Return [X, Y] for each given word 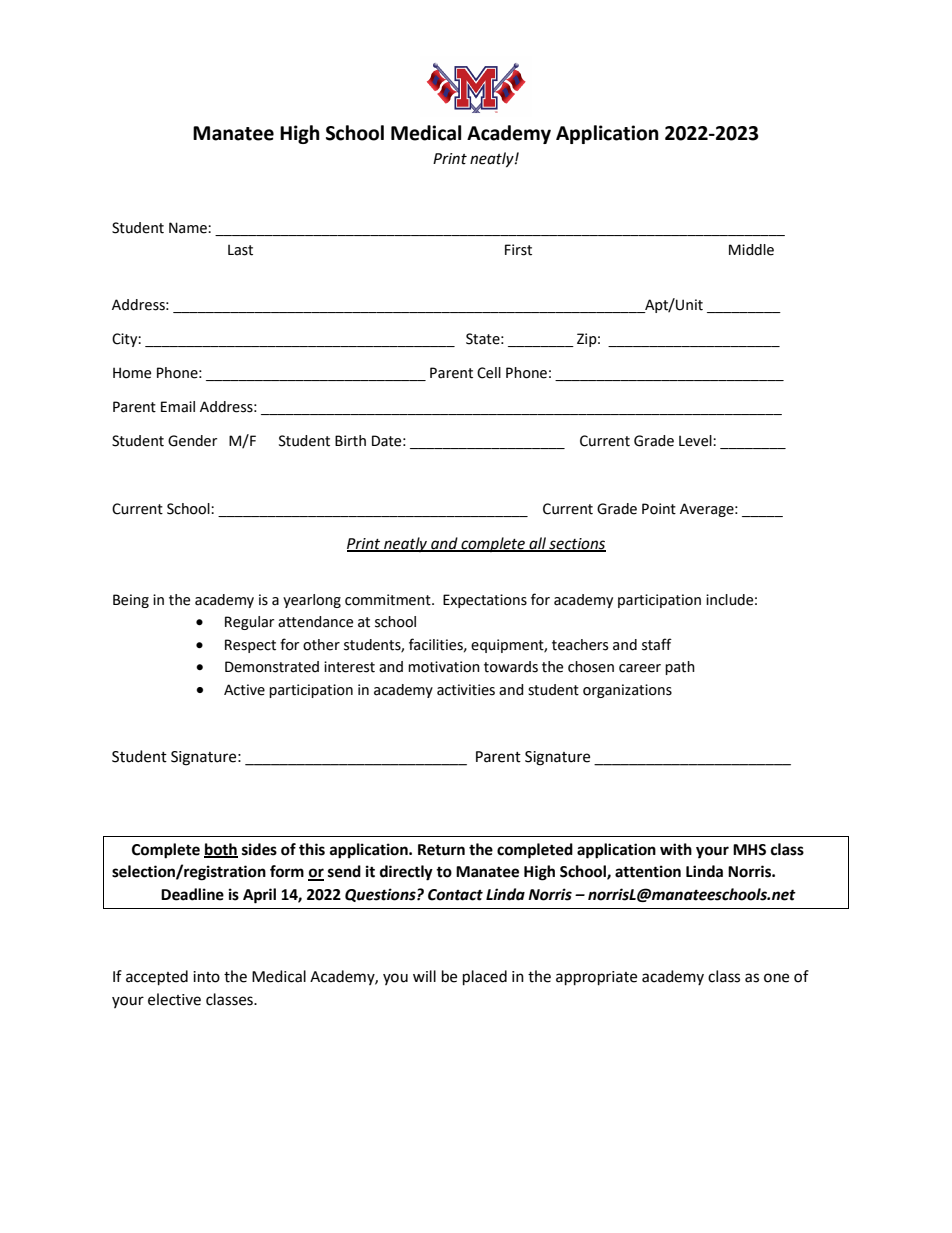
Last [240, 250]
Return [441, 850]
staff [657, 644]
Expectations [485, 601]
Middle [751, 250]
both [221, 850]
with [676, 849]
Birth [350, 441]
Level [696, 441]
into [206, 977]
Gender [192, 441]
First [518, 250]
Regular [249, 623]
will [424, 976]
